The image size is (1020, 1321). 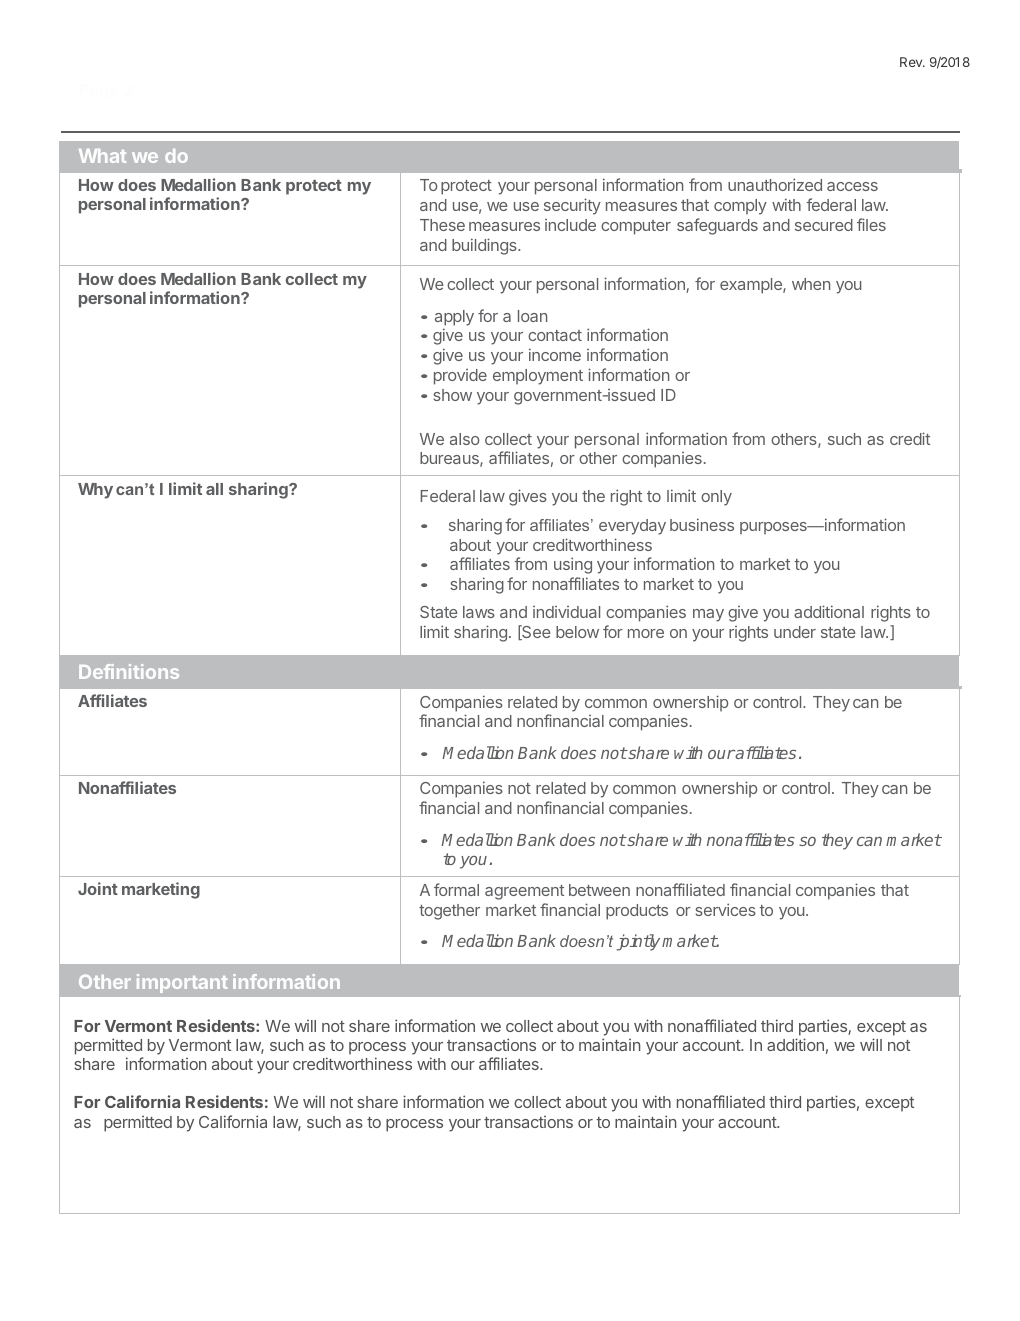 I want to click on below, so click(x=577, y=632).
